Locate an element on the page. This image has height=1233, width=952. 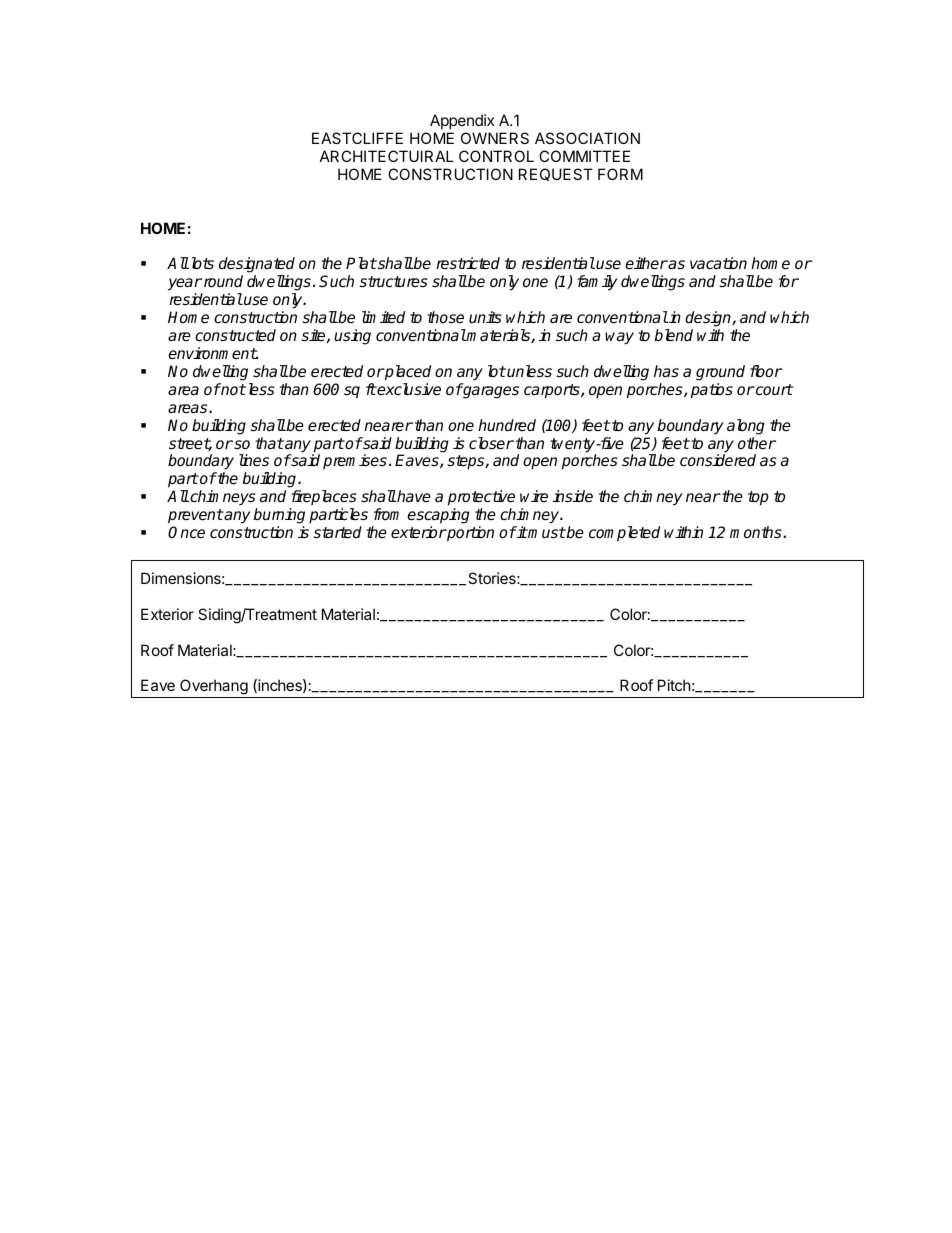
Overhang is located at coordinates (214, 688).
